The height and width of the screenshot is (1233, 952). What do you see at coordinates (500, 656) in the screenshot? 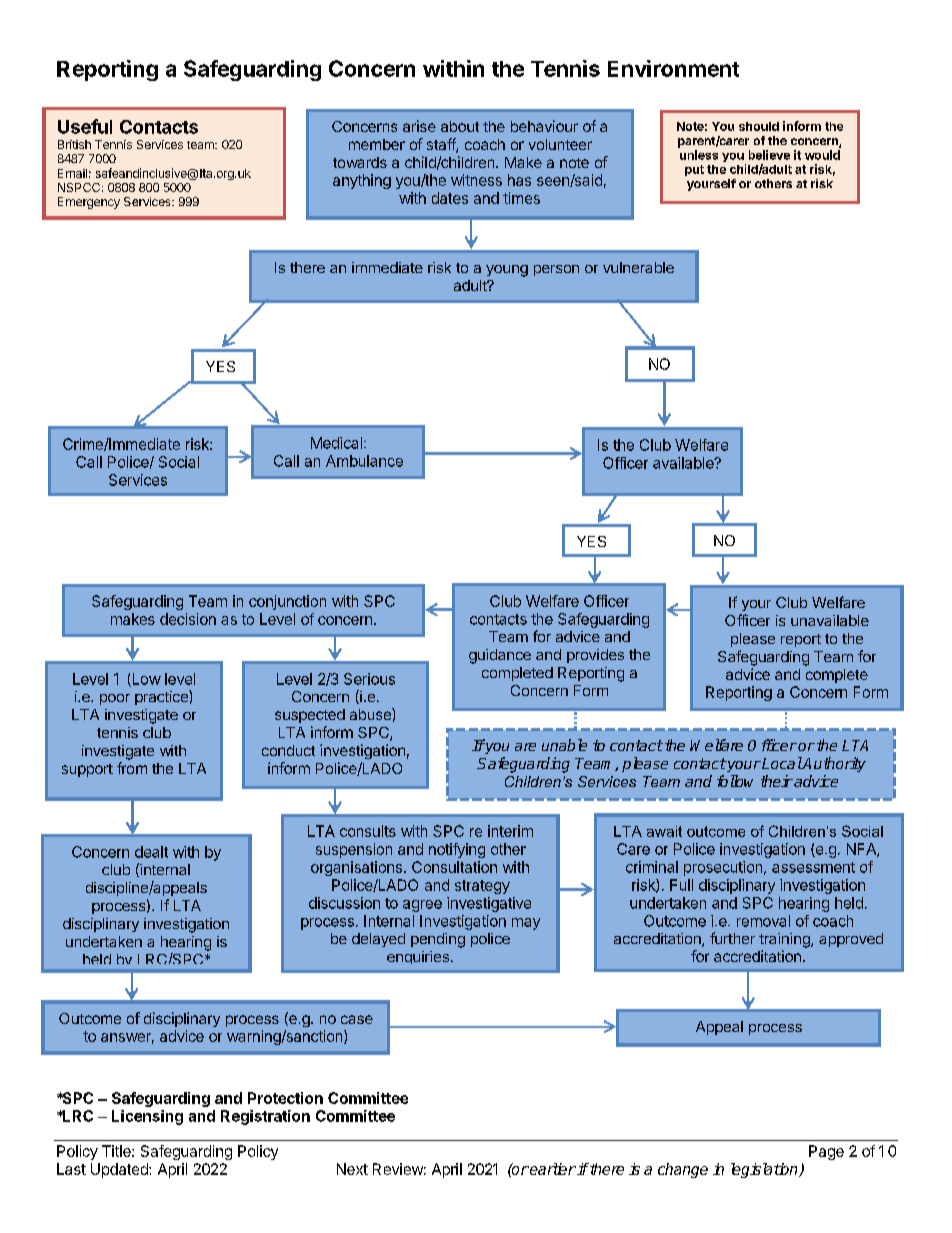
I see `guidance` at bounding box center [500, 656].
